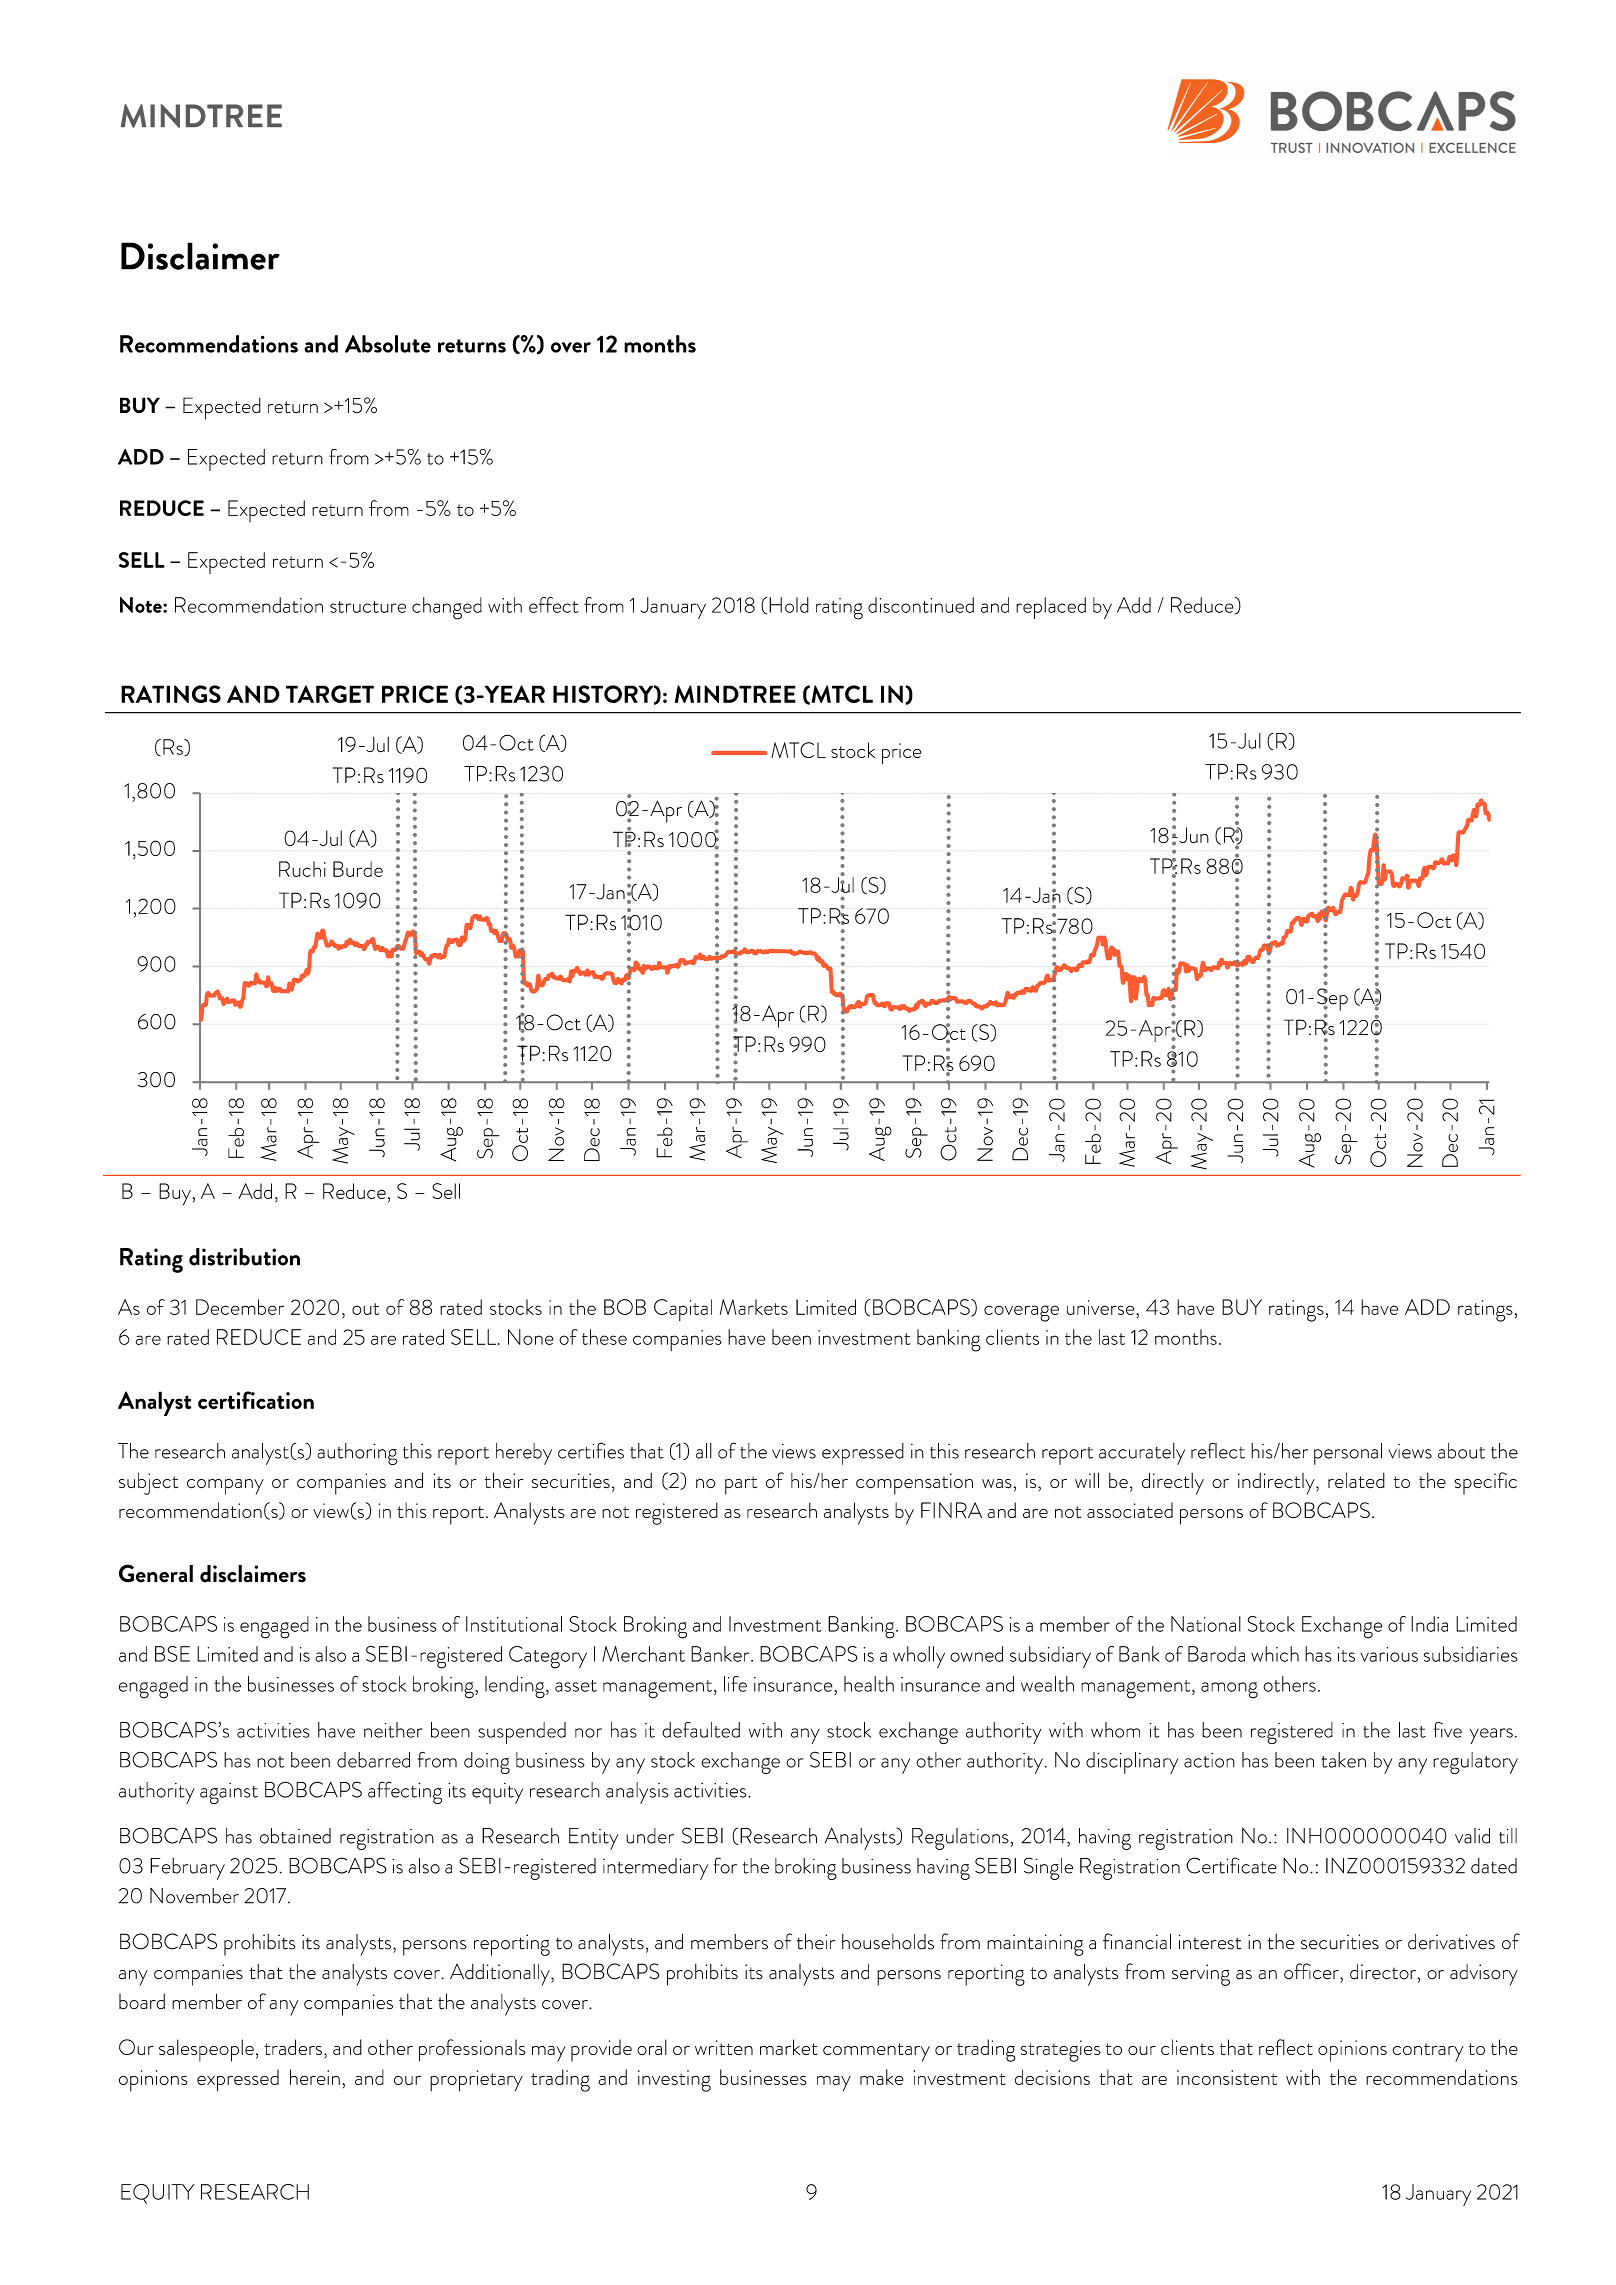 The width and height of the screenshot is (1616, 2285). I want to click on traders, so click(293, 2047).
